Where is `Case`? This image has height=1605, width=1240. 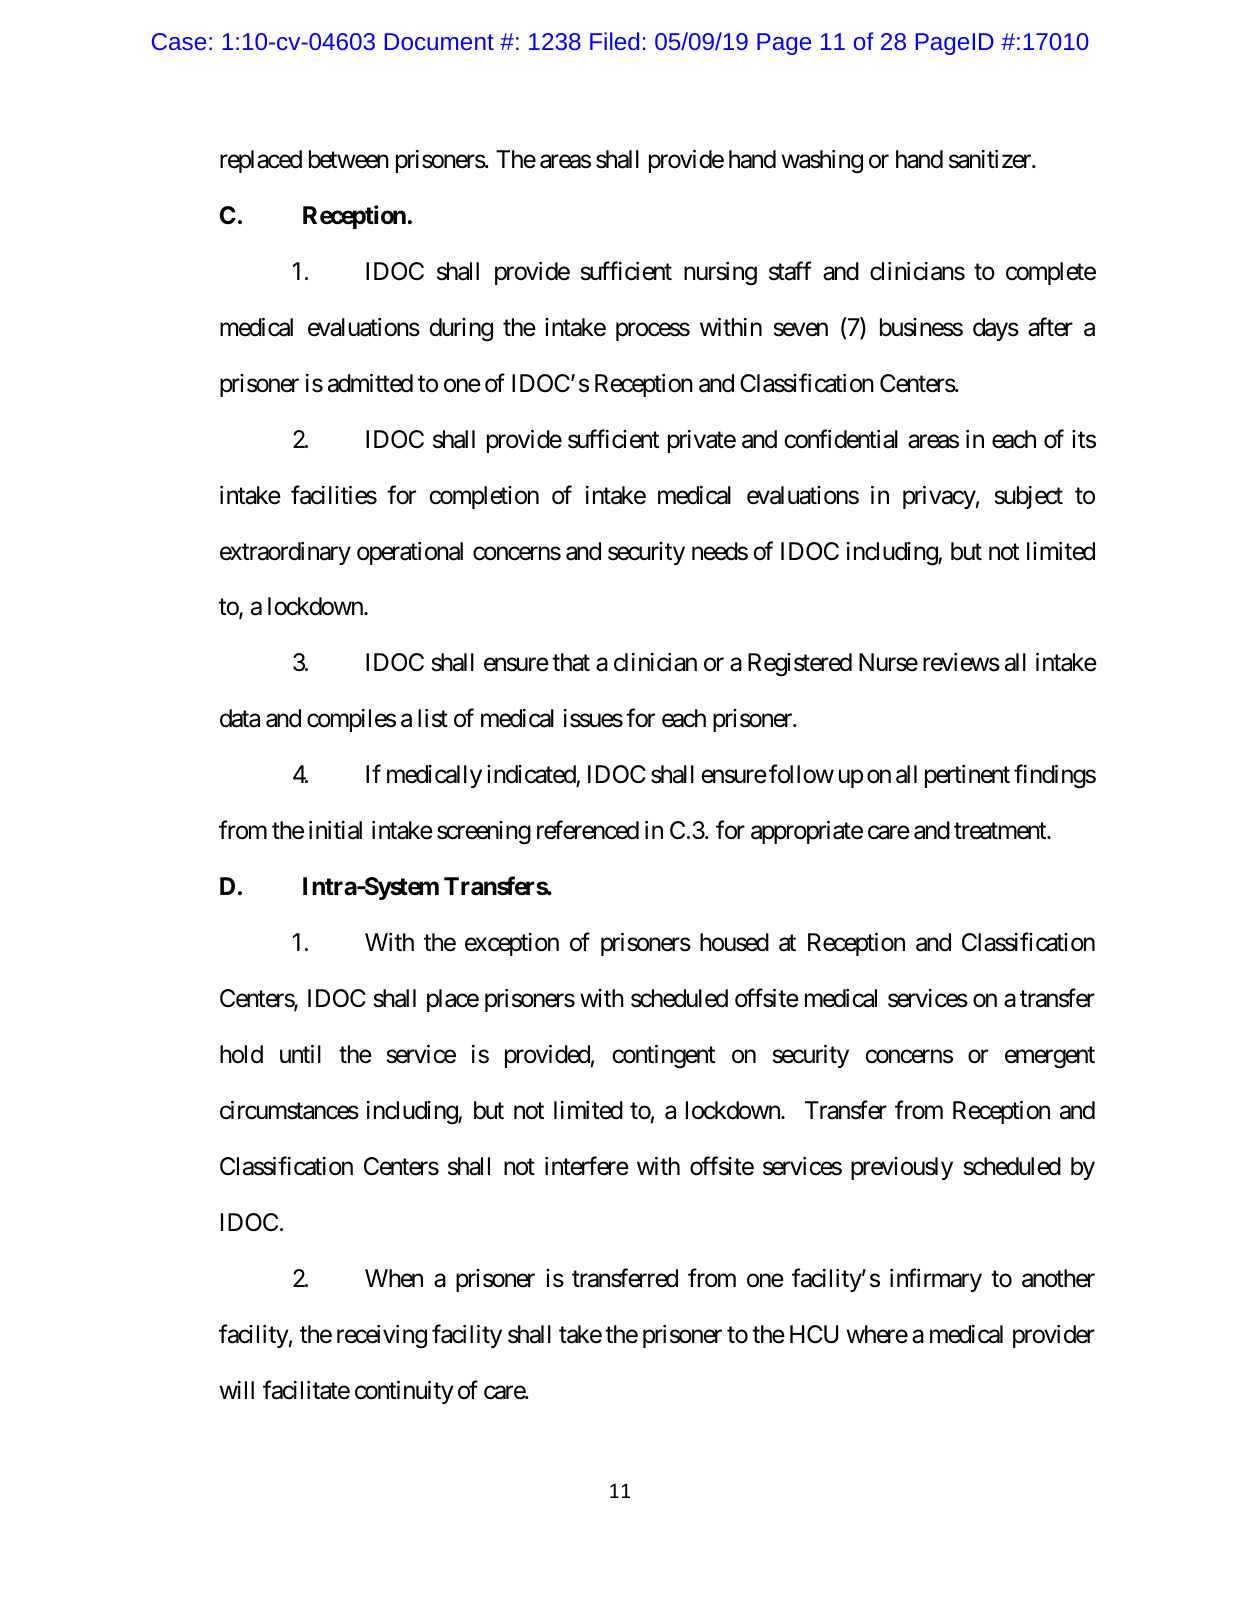 Case is located at coordinates (179, 41).
